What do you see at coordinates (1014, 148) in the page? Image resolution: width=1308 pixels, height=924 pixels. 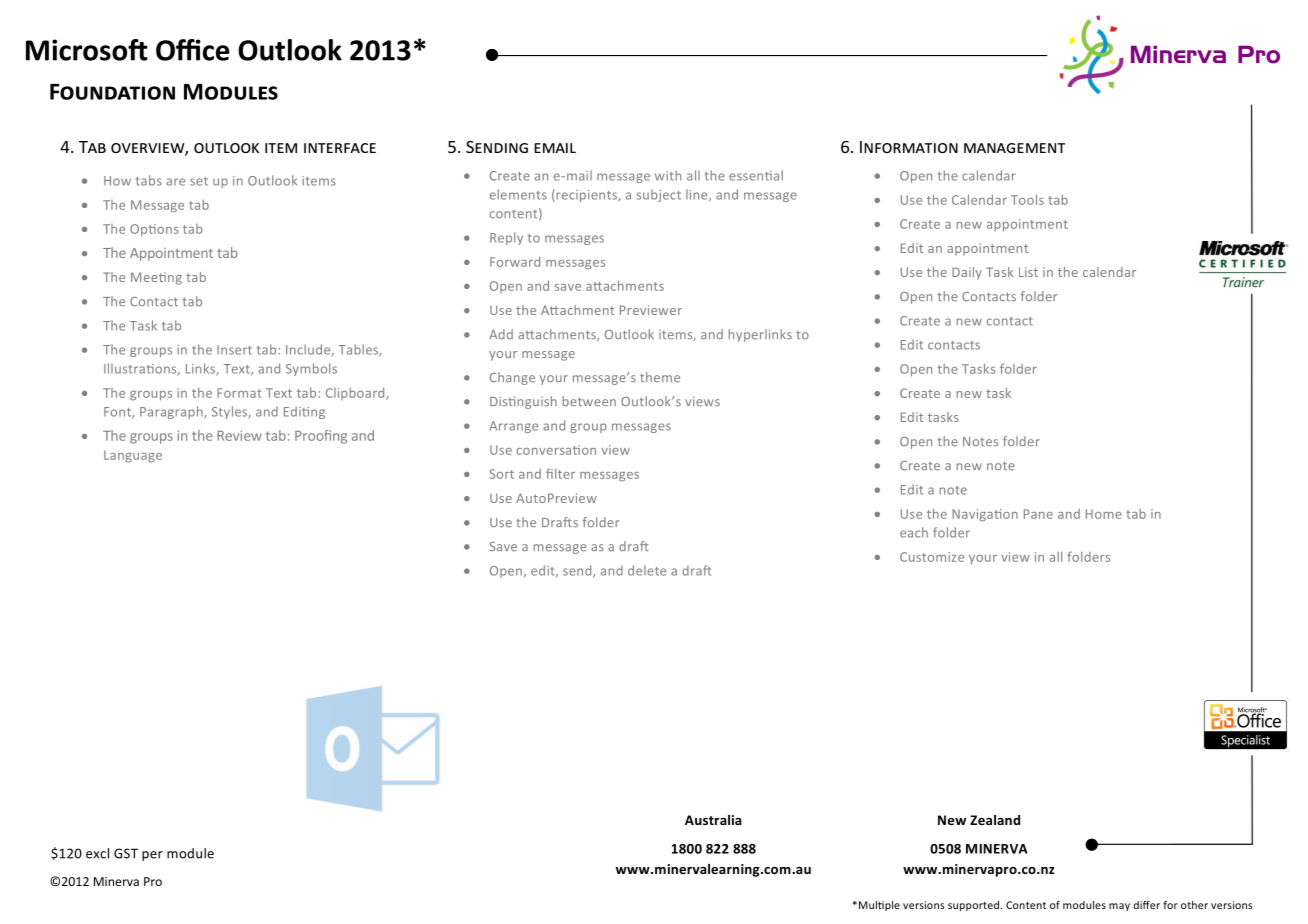 I see `management` at bounding box center [1014, 148].
